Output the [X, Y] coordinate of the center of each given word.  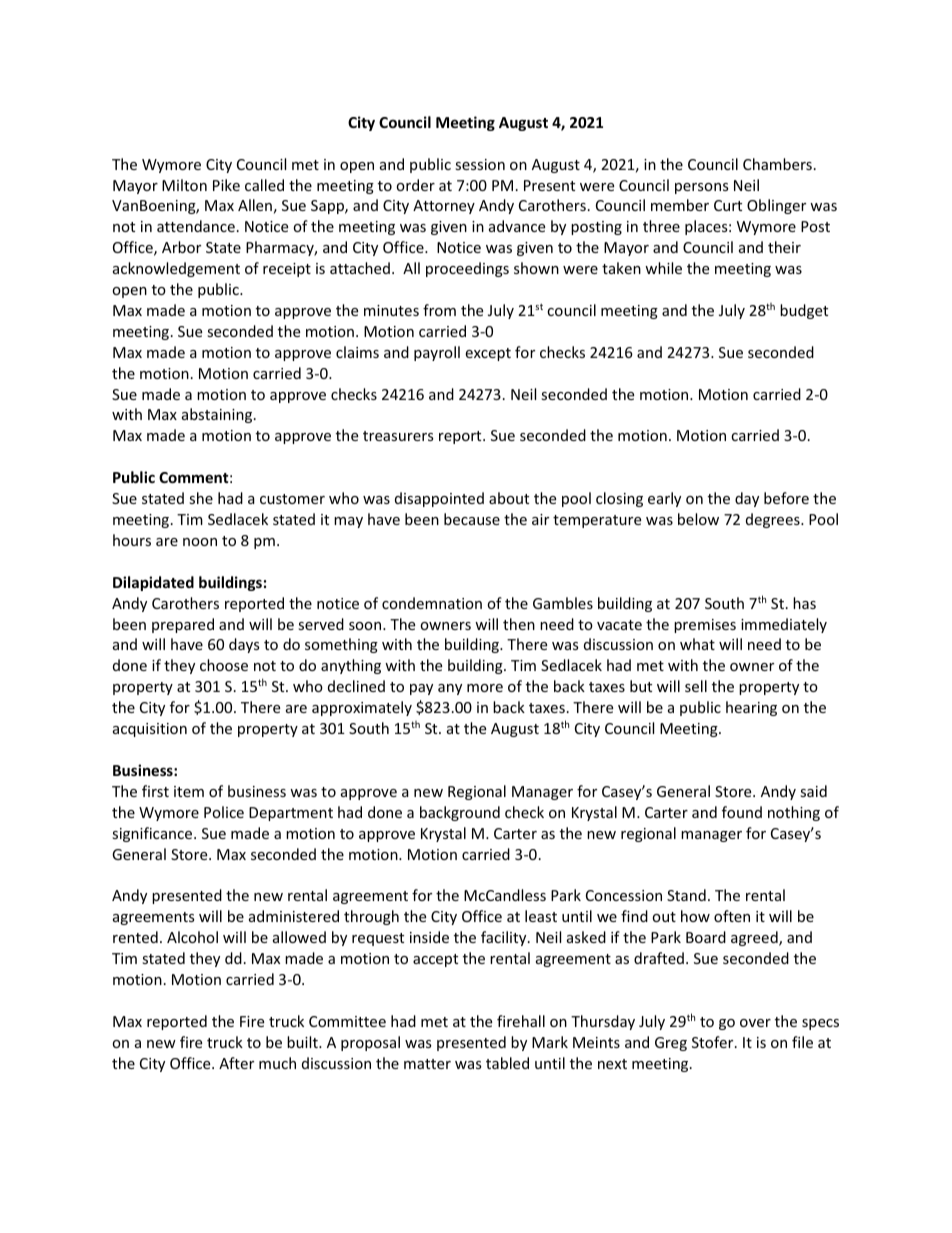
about [509, 498]
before [786, 498]
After [236, 1063]
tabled [507, 1063]
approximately [362, 708]
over [755, 1023]
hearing [751, 708]
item [189, 791]
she [201, 498]
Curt [728, 205]
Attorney [444, 207]
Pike [226, 185]
